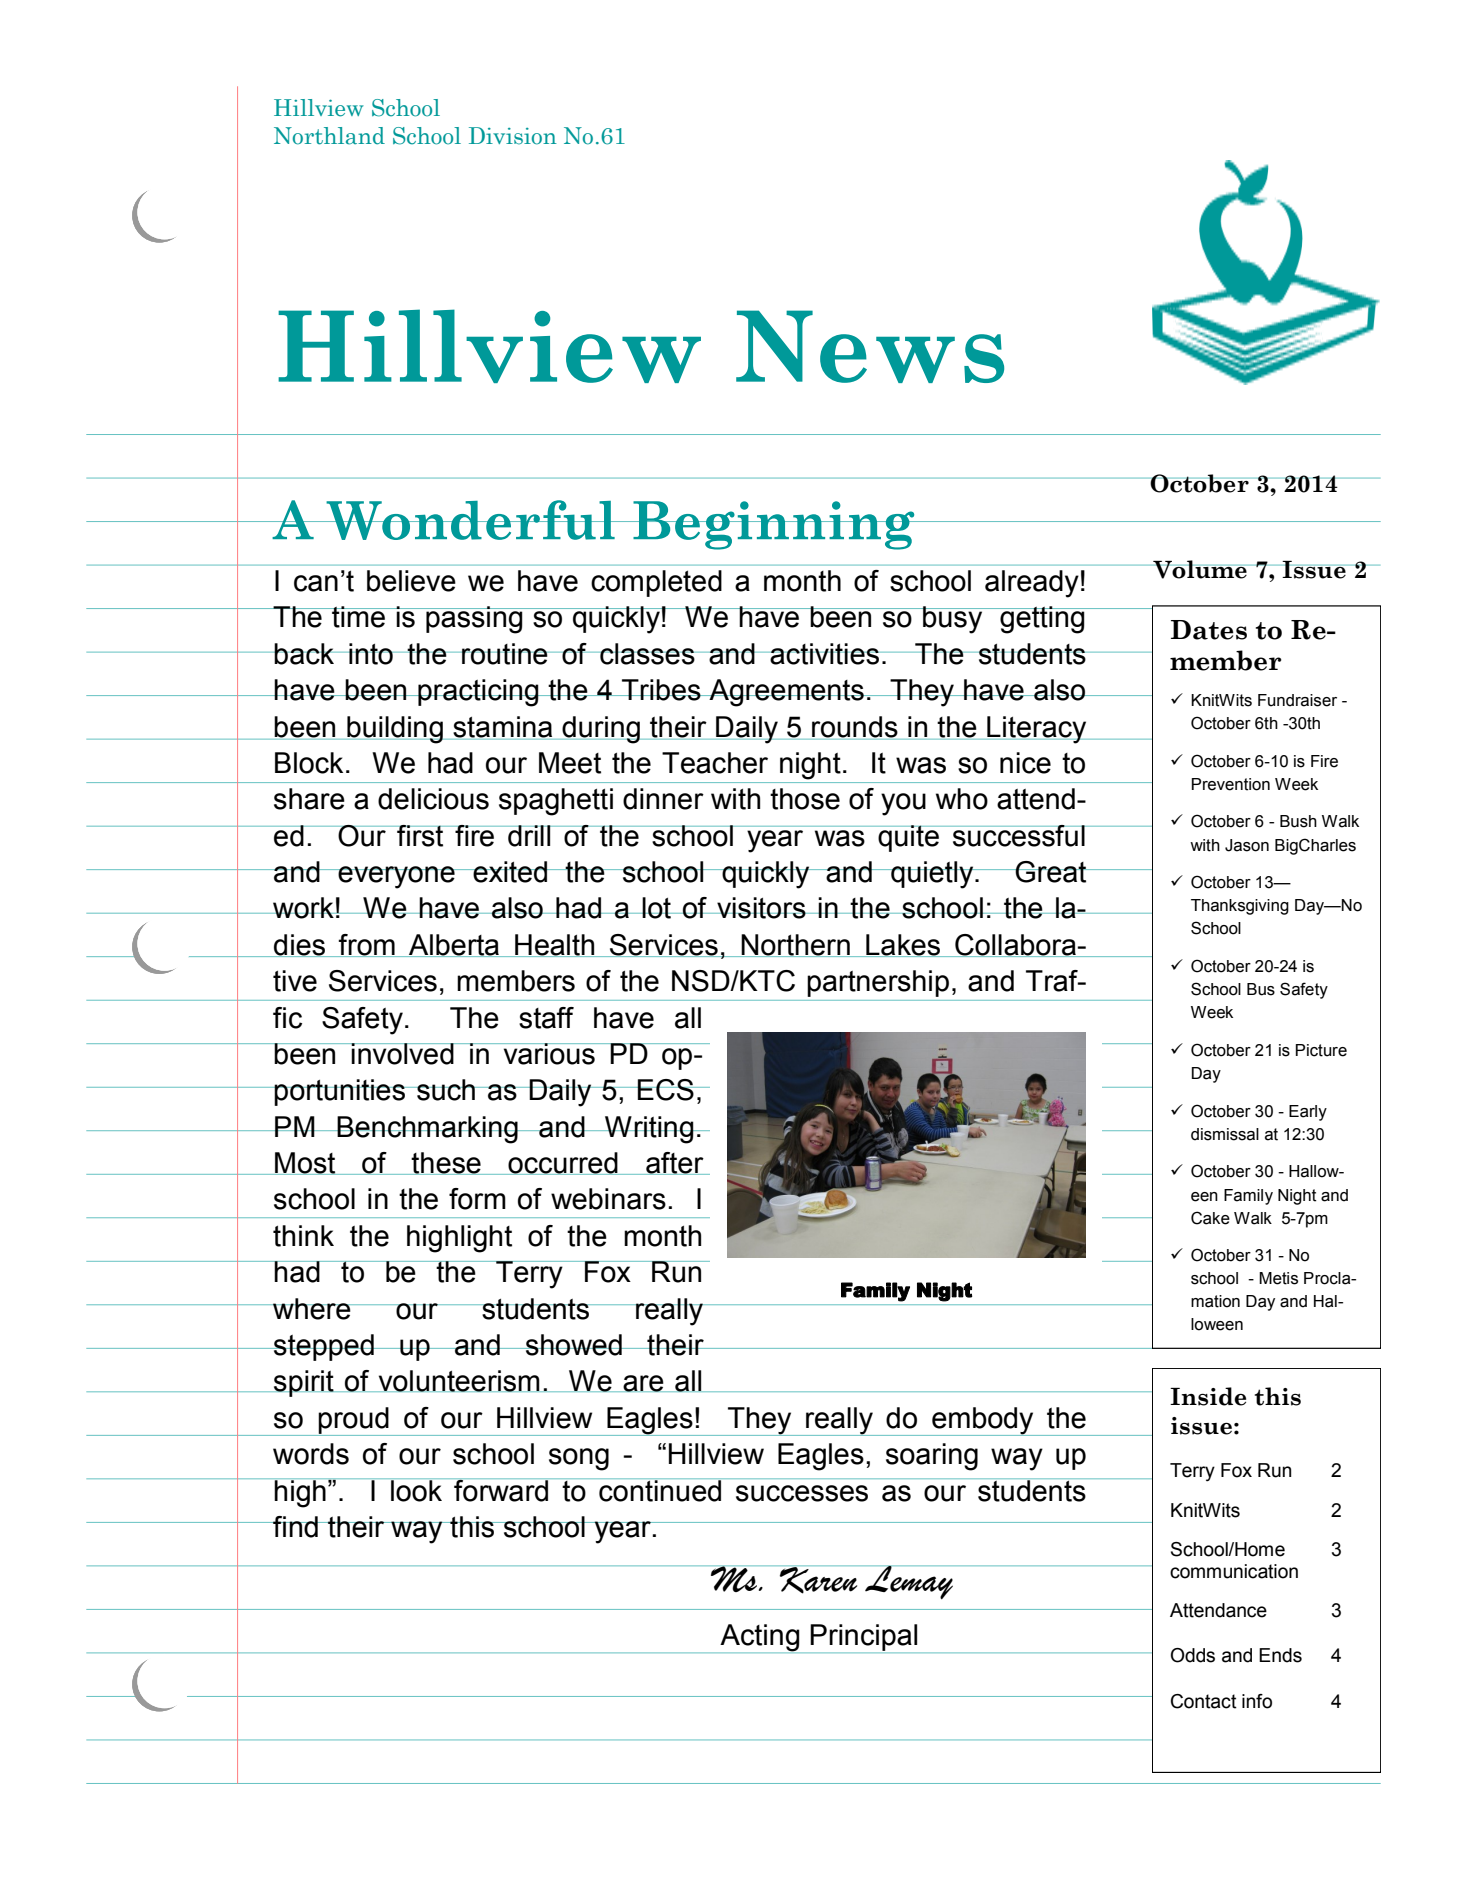  Describe the element at coordinates (870, 346) in the screenshot. I see `News` at that location.
